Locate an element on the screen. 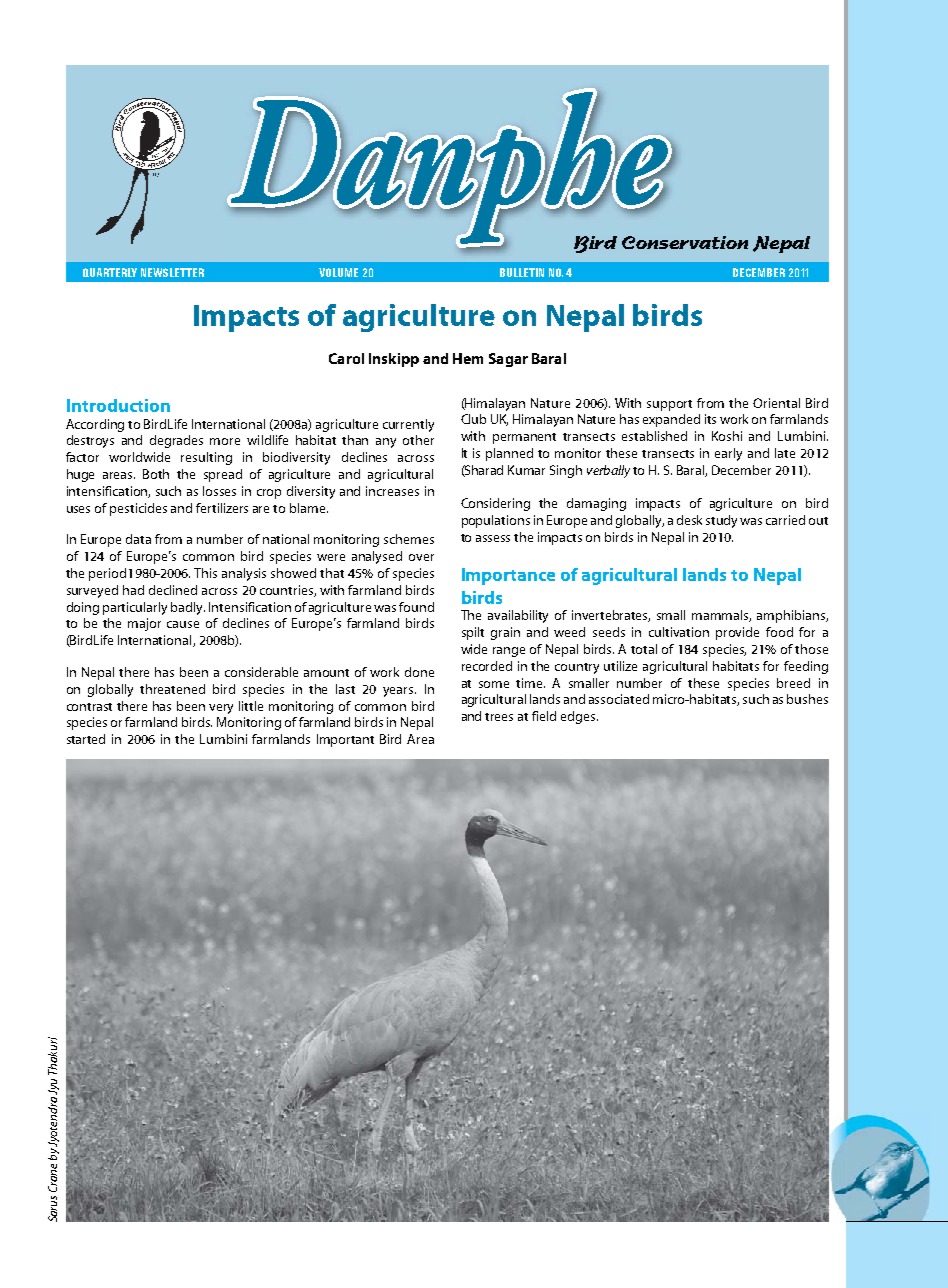  NEWSLETTER is located at coordinates (172, 272).
